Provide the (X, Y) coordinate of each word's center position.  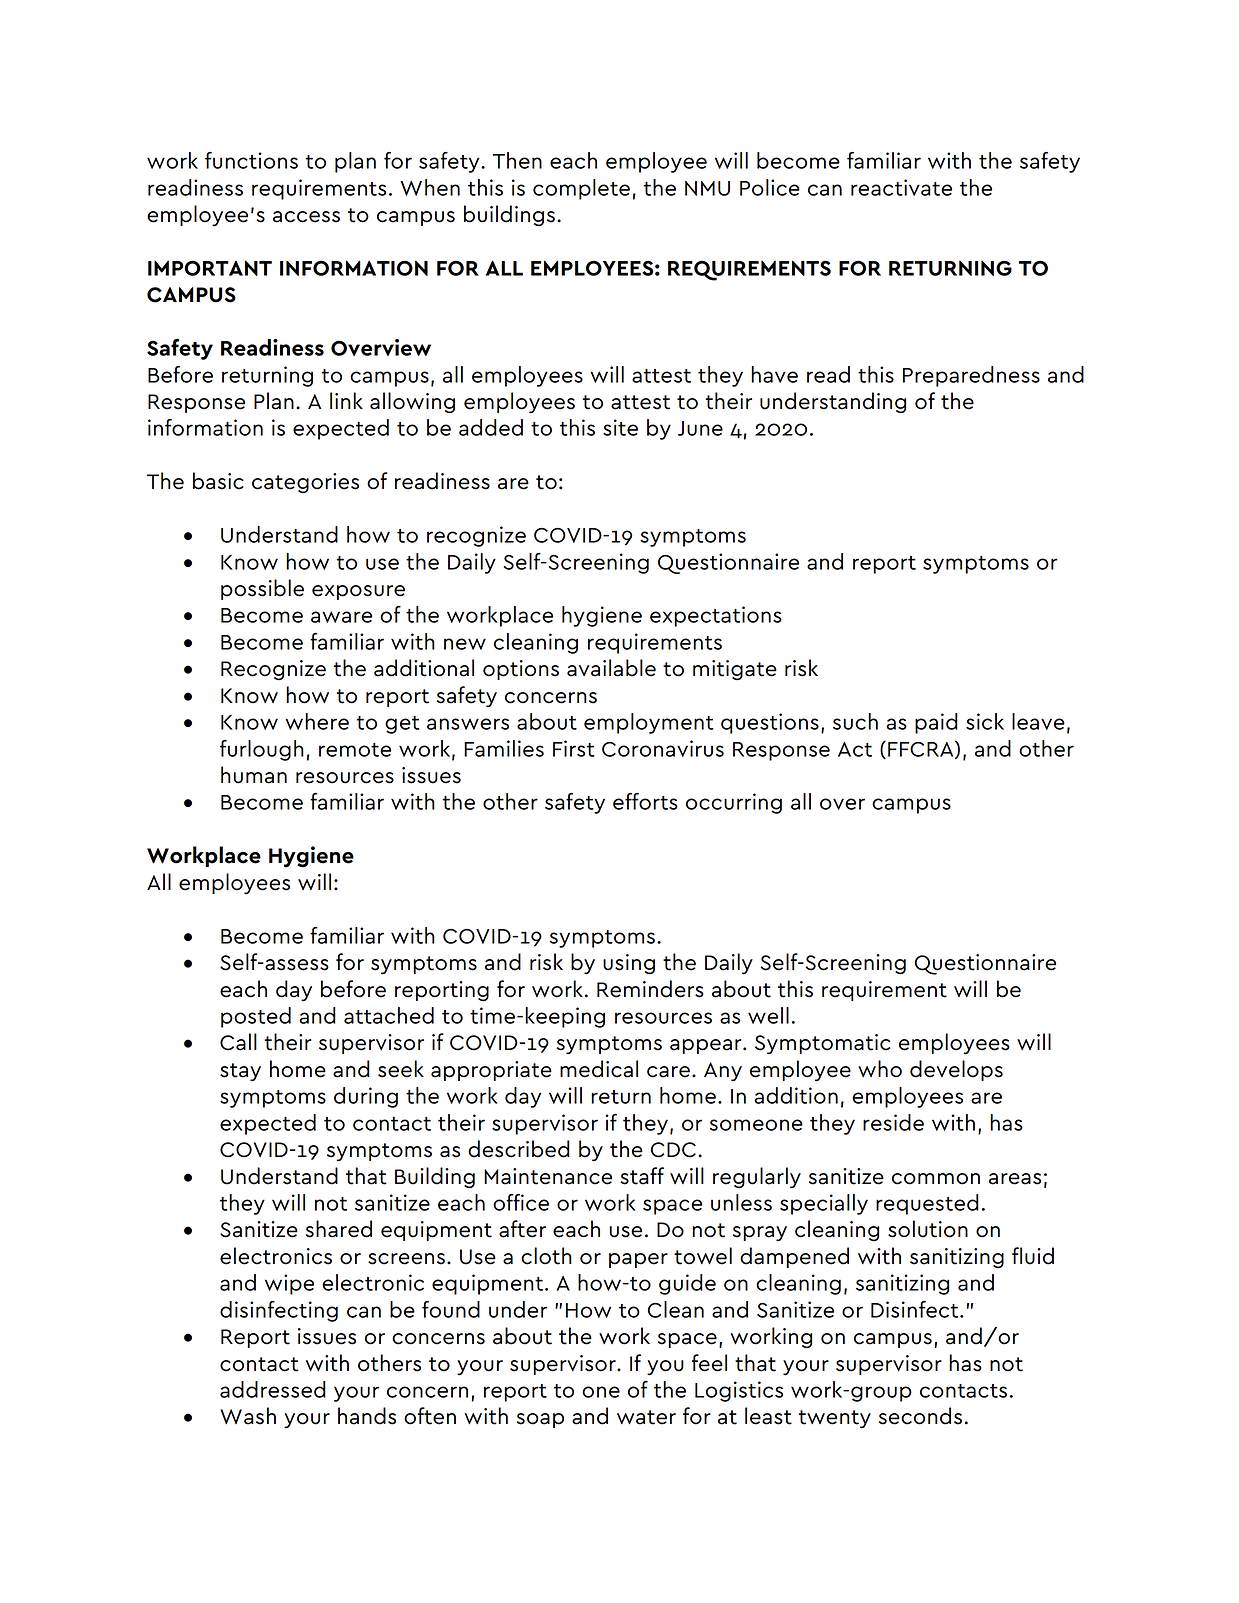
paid (936, 723)
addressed (273, 1389)
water (646, 1417)
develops (956, 1070)
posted (256, 1017)
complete (581, 189)
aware (341, 617)
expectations (716, 616)
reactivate (901, 187)
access (306, 217)
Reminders (650, 989)
